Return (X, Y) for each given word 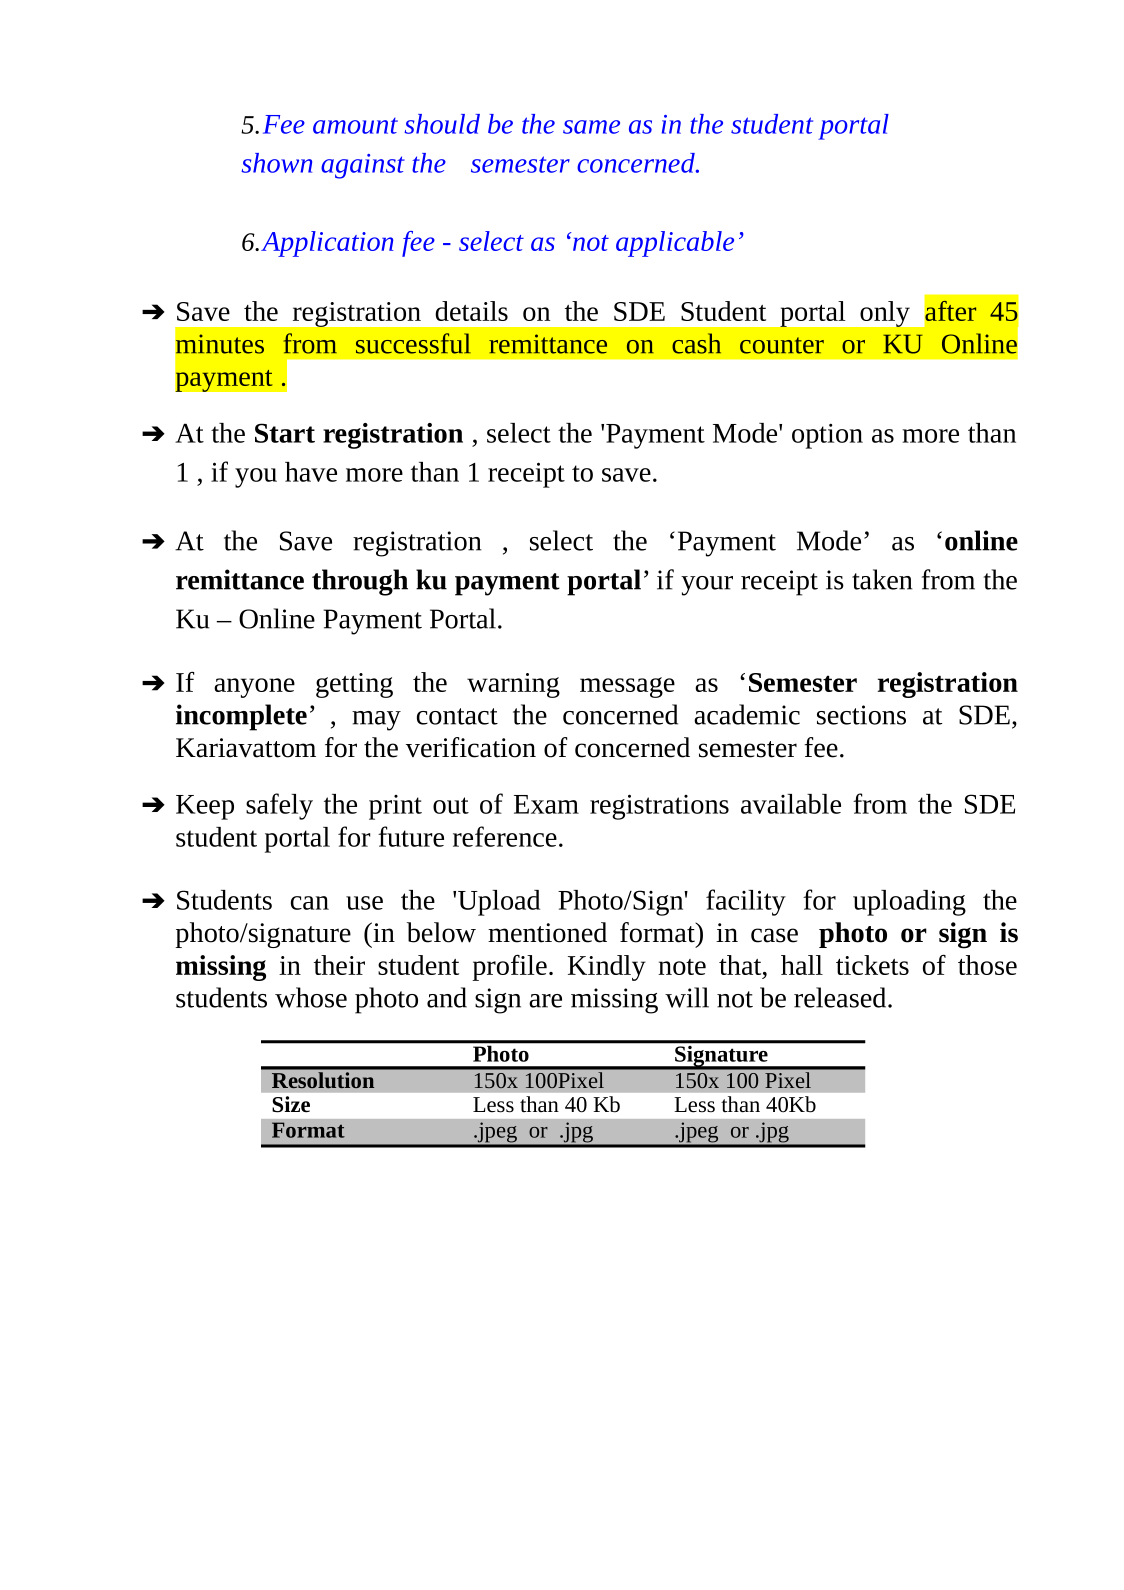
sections (861, 715)
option (827, 436)
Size (291, 1104)
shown (276, 163)
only (885, 314)
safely (279, 806)
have (311, 472)
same (591, 127)
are (545, 1001)
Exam (546, 804)
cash (696, 343)
